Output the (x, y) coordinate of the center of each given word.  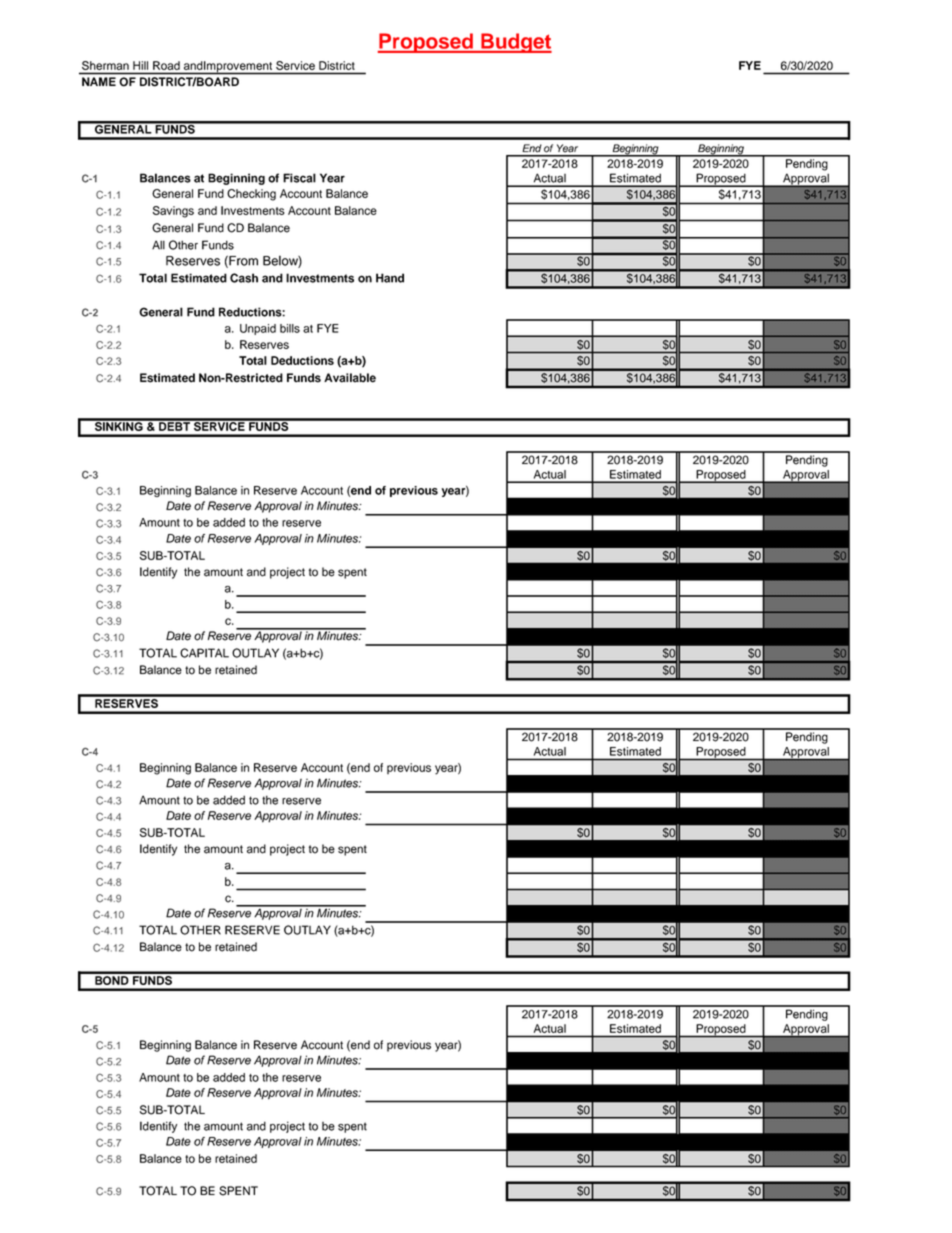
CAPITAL (204, 653)
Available (350, 378)
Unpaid (258, 329)
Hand (390, 278)
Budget (515, 43)
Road (166, 65)
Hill (140, 65)
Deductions (302, 360)
